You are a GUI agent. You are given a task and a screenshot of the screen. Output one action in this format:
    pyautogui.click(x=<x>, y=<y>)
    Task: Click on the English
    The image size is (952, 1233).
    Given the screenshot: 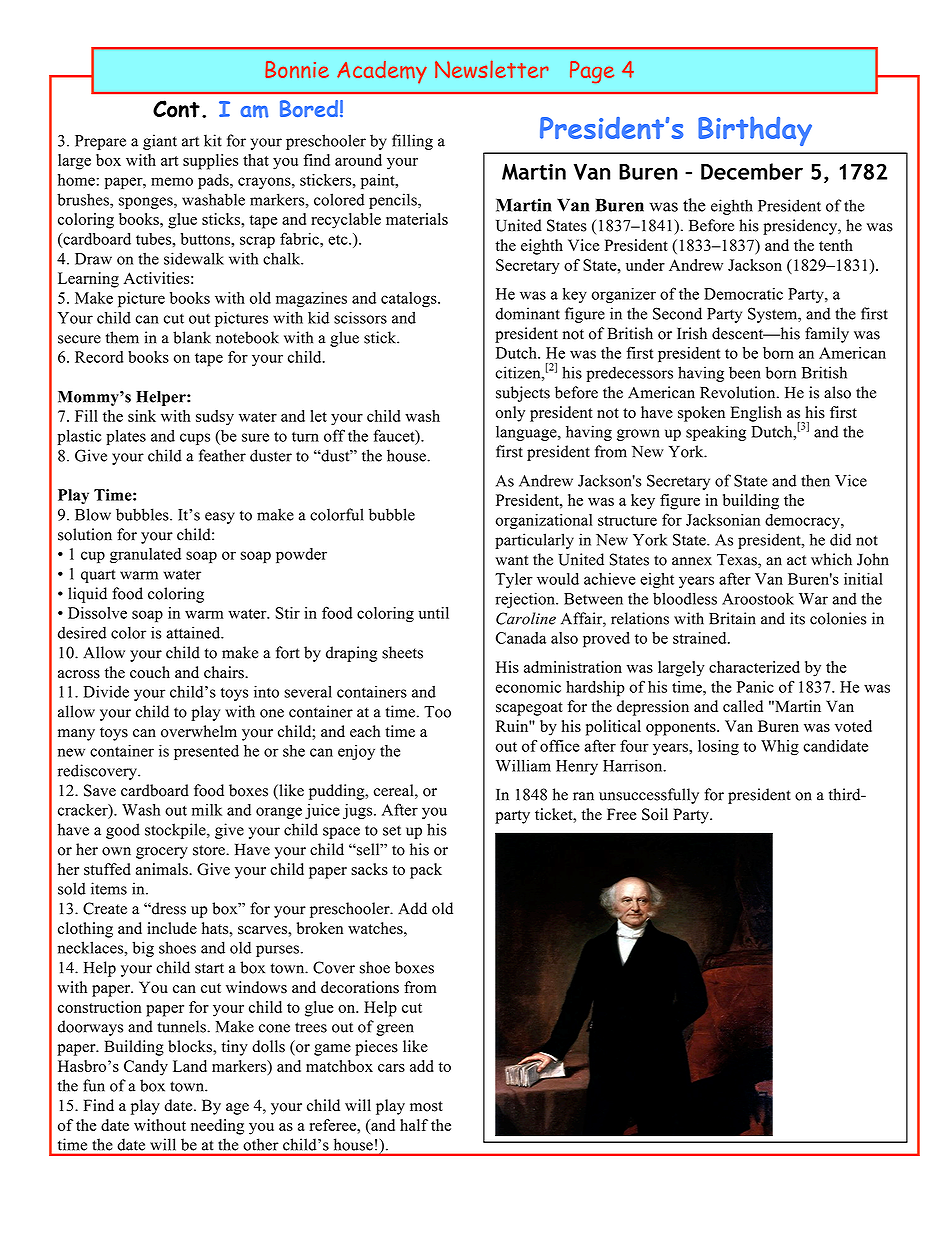 What is the action you would take?
    pyautogui.click(x=756, y=414)
